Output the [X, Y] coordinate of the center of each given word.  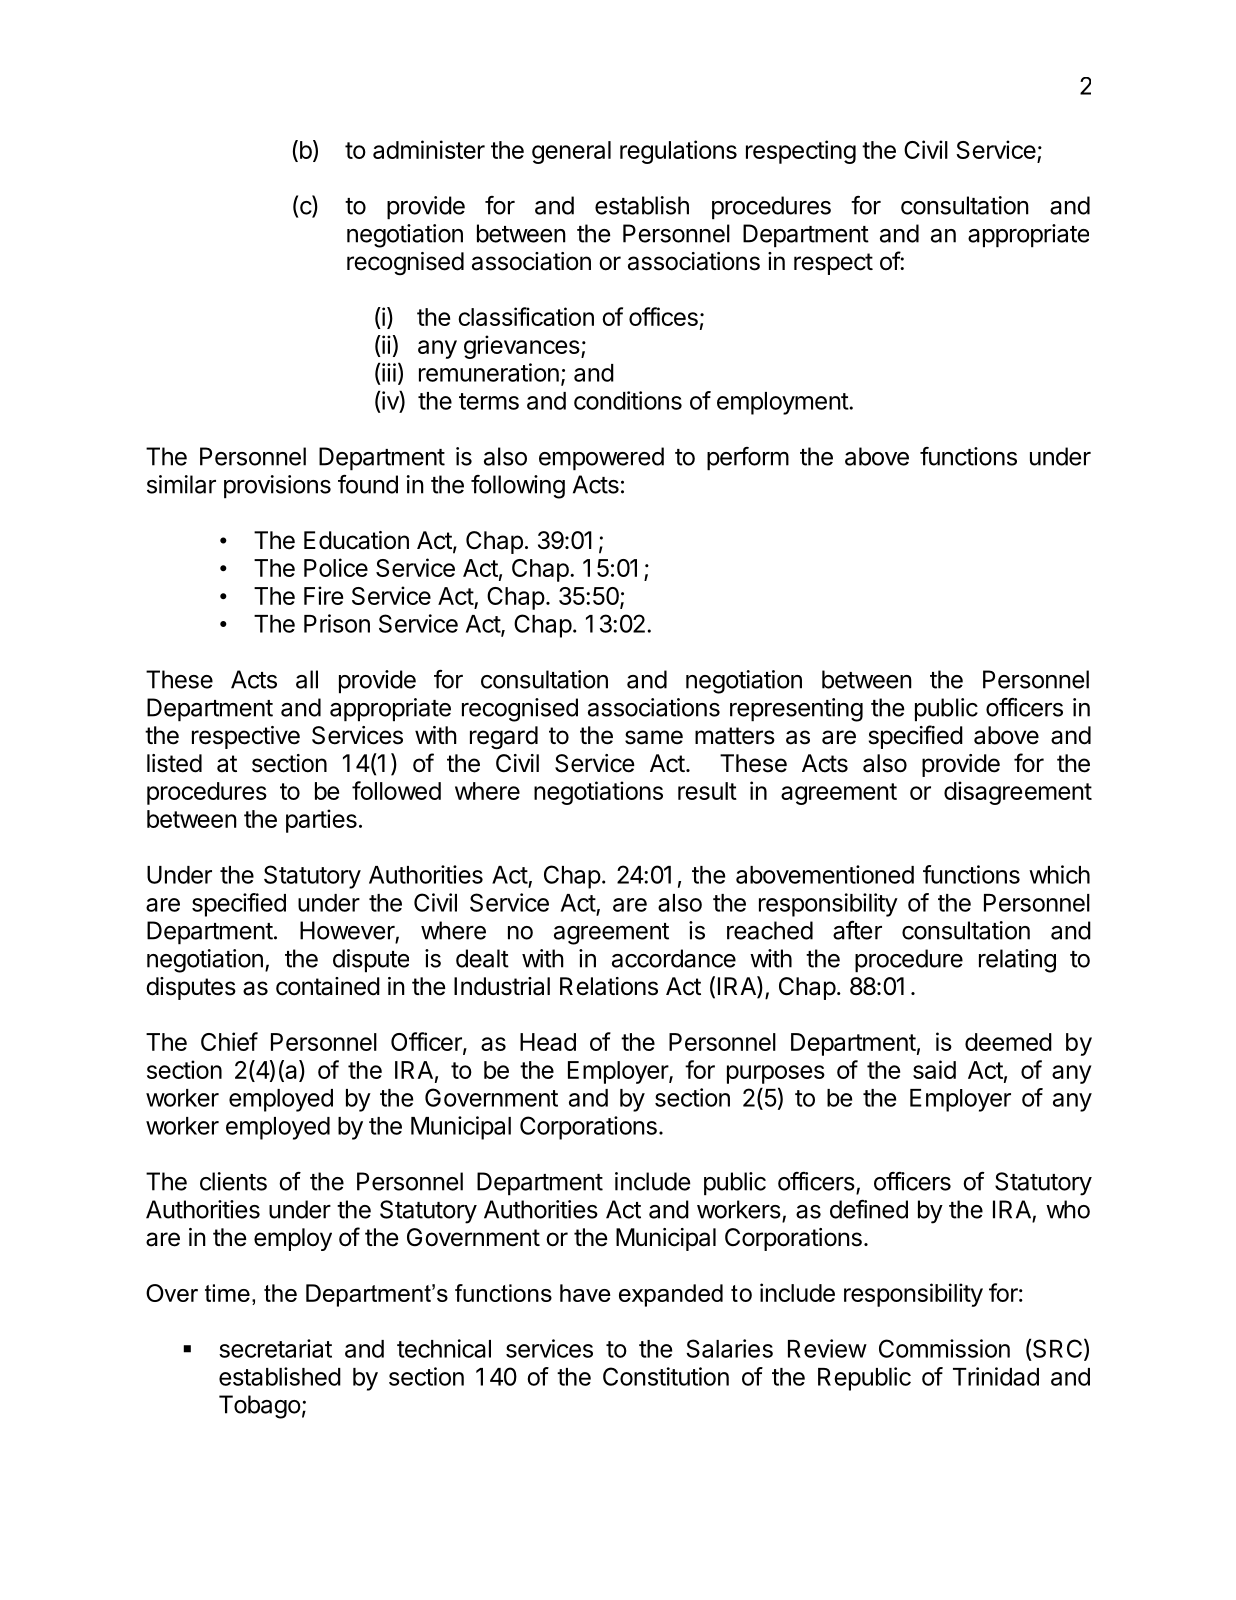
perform [748, 459]
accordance [674, 958]
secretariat [275, 1348]
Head [548, 1042]
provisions [277, 487]
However [347, 930]
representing [796, 710]
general [571, 152]
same [654, 737]
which [1059, 874]
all [307, 679]
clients [233, 1181]
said [934, 1069]
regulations [678, 152]
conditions [628, 400]
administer [429, 149]
